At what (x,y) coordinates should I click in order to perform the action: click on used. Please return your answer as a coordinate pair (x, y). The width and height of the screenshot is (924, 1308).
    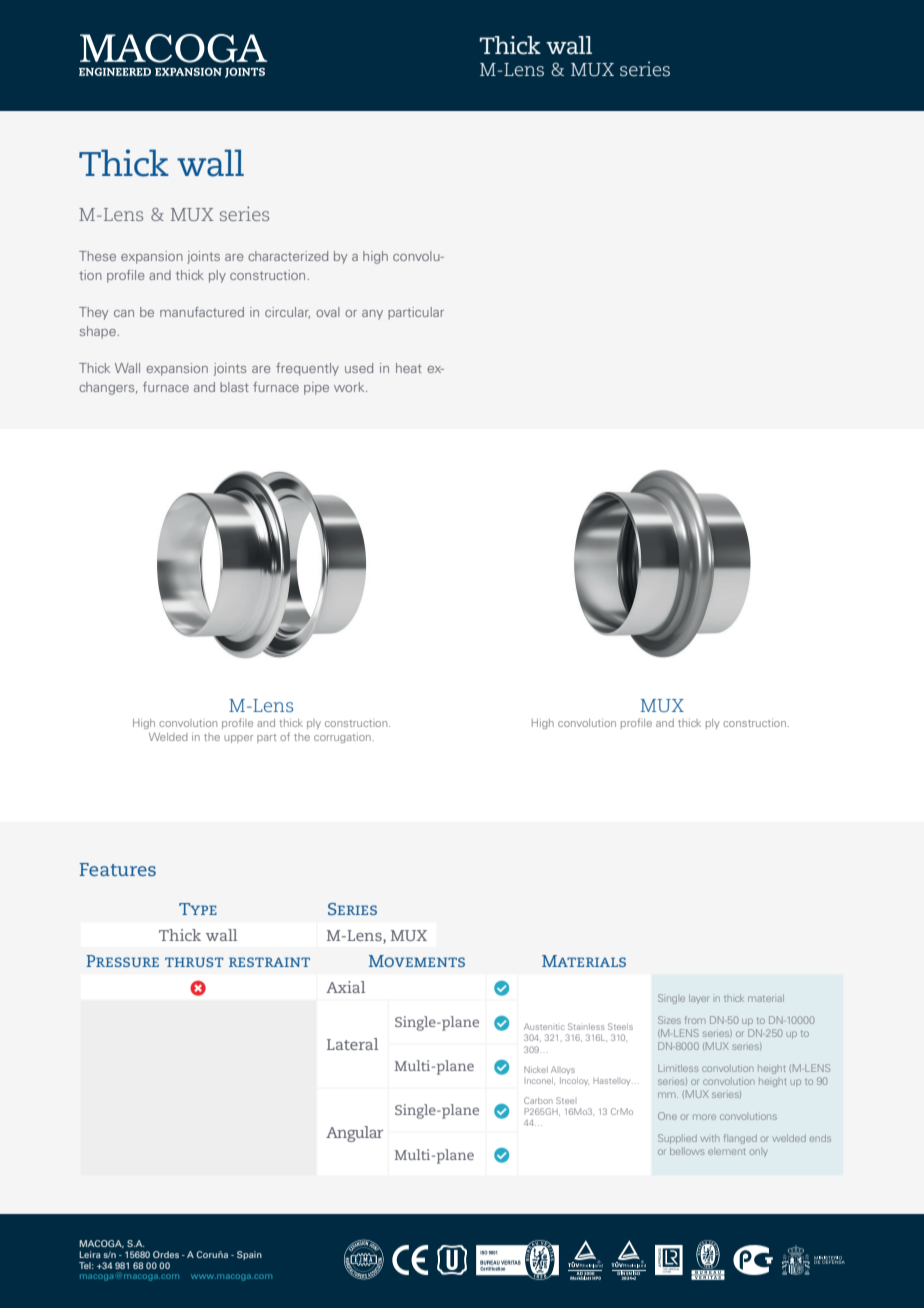
    Looking at the image, I should click on (359, 368).
